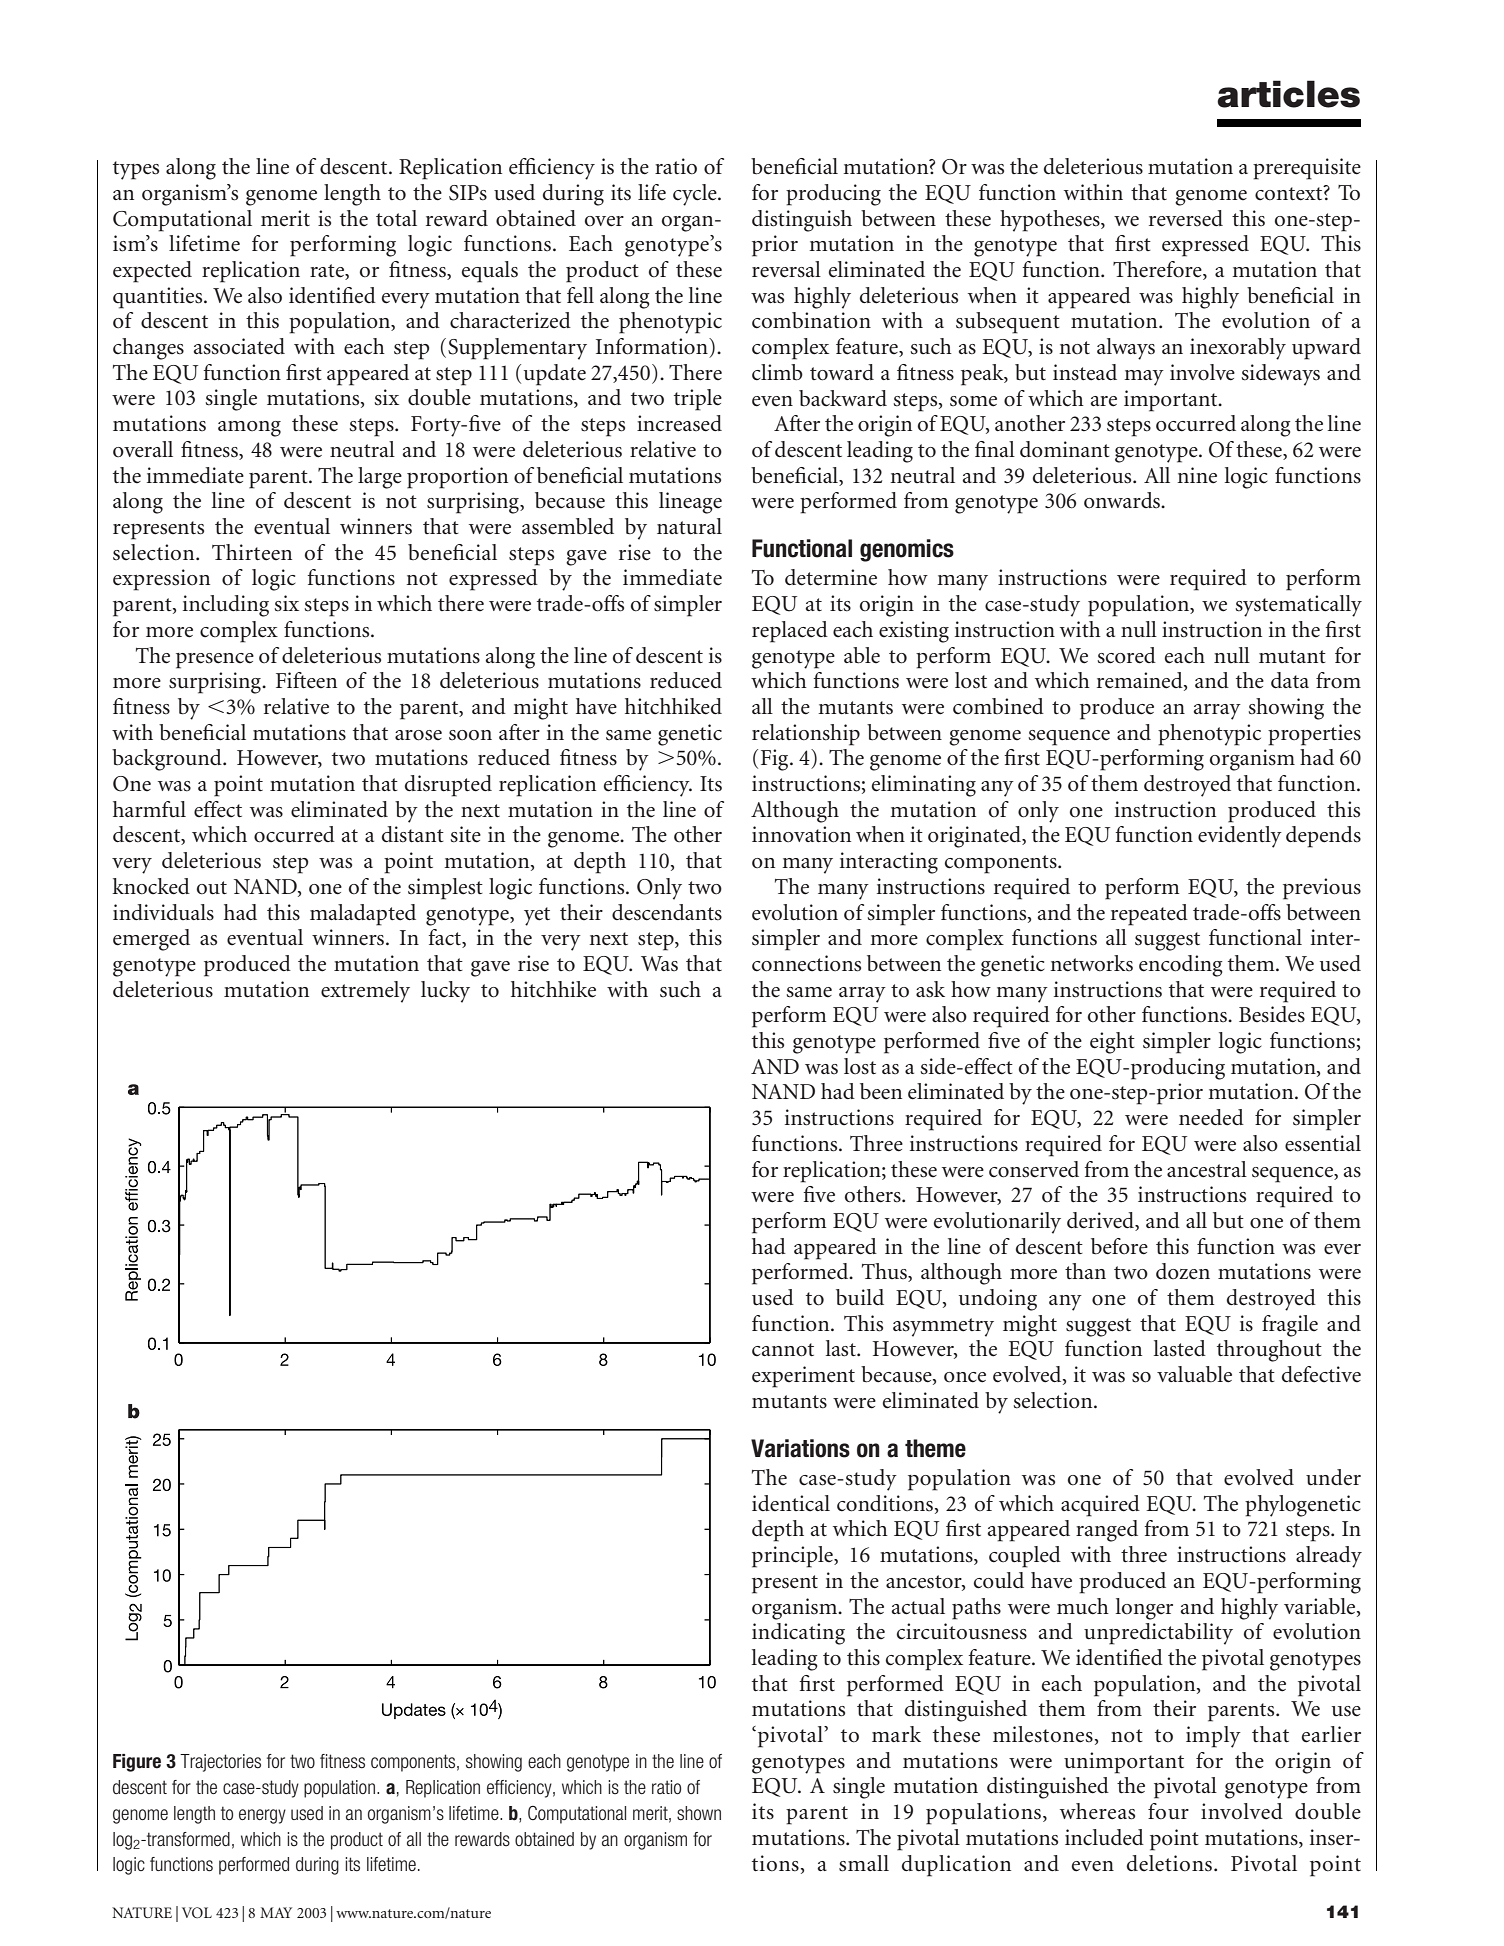 The height and width of the screenshot is (1946, 1504). What do you see at coordinates (699, 1813) in the screenshot?
I see `shown` at bounding box center [699, 1813].
